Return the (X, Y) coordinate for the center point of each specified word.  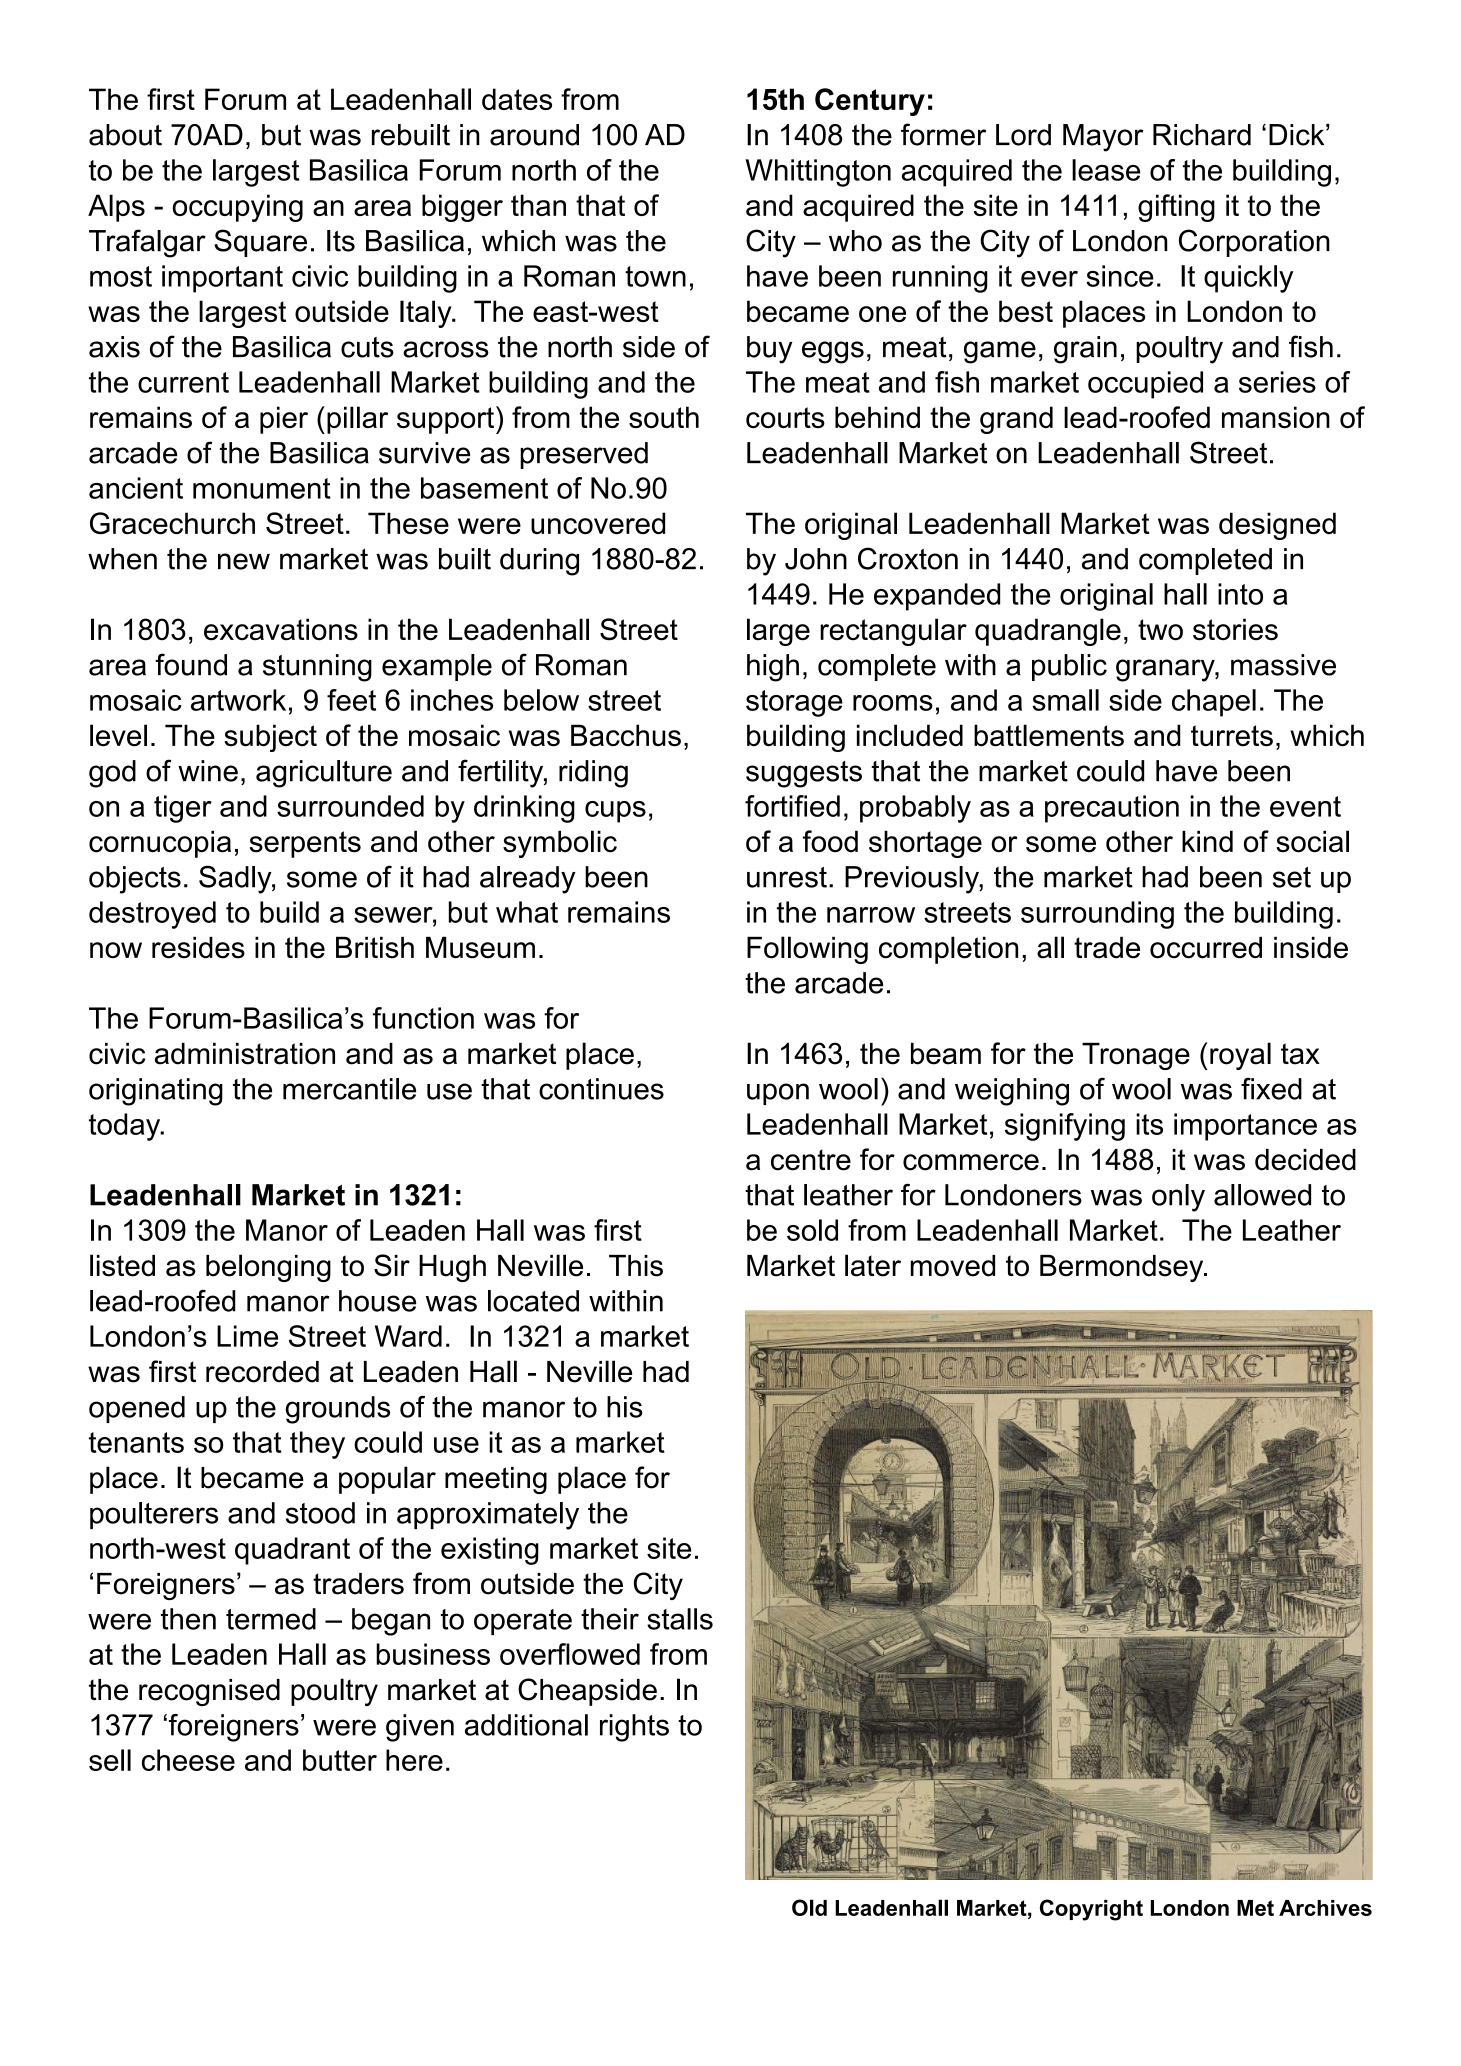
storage (794, 703)
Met (1255, 1908)
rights (634, 1728)
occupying (237, 208)
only (1178, 1198)
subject (270, 738)
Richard (1202, 135)
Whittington (818, 173)
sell (110, 1760)
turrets (1232, 736)
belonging (268, 1268)
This (636, 1266)
